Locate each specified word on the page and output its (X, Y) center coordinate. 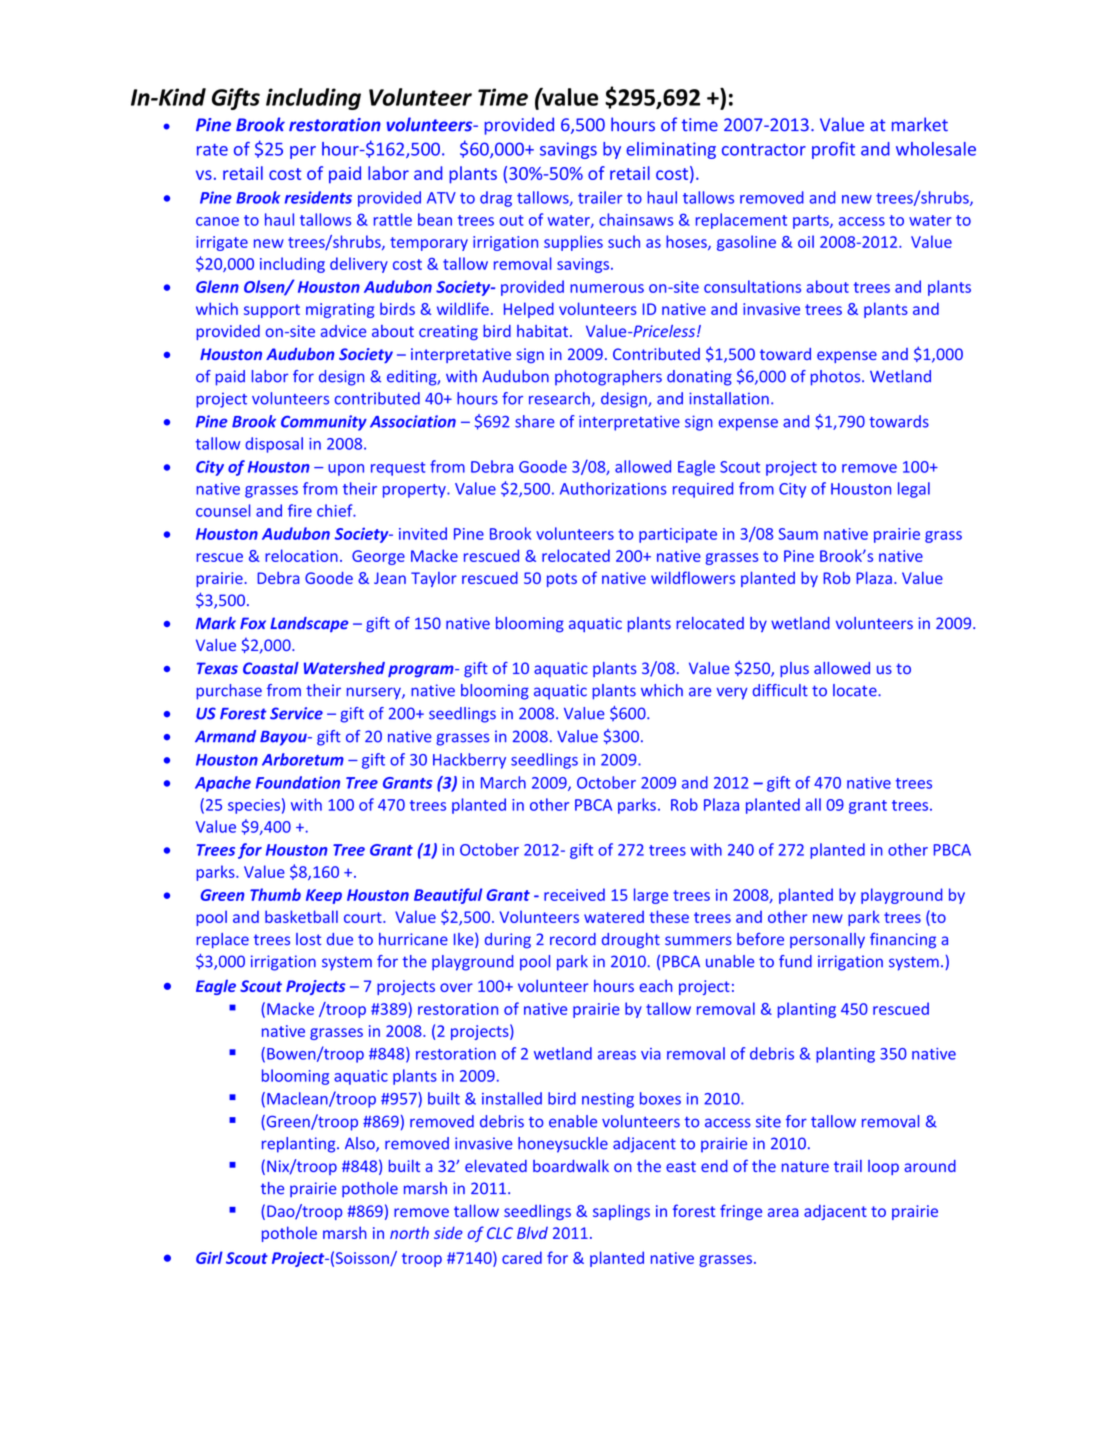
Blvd (532, 1232)
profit (833, 150)
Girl (209, 1257)
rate (212, 150)
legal (914, 490)
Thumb (275, 894)
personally (827, 940)
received (574, 894)
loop (883, 1167)
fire (300, 510)
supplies (573, 243)
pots (562, 580)
